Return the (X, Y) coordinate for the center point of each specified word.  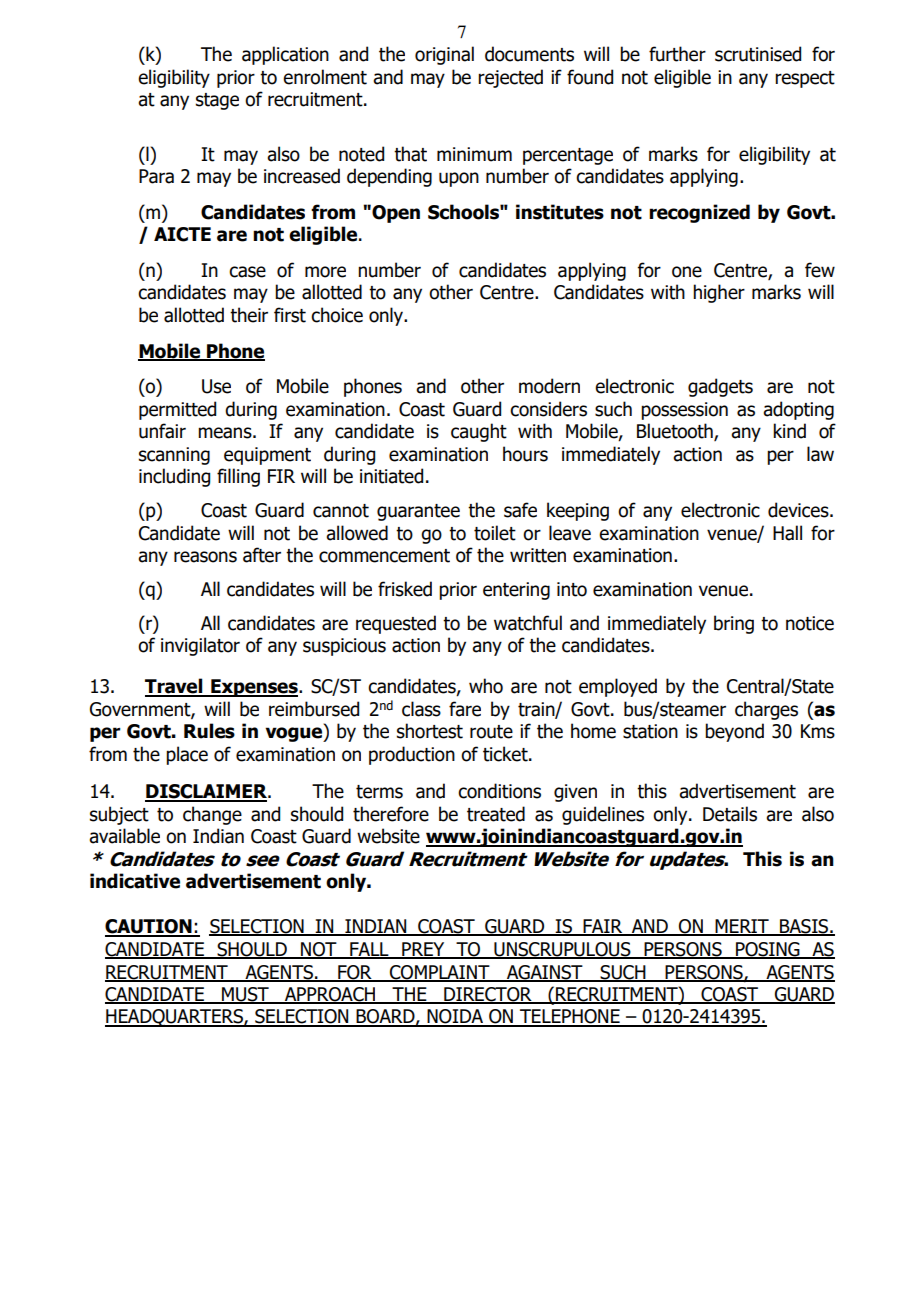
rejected (510, 78)
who (486, 686)
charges (766, 710)
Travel (175, 687)
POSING (768, 950)
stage (217, 101)
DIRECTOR (488, 995)
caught (479, 432)
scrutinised (758, 54)
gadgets (720, 387)
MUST (245, 995)
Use (216, 386)
